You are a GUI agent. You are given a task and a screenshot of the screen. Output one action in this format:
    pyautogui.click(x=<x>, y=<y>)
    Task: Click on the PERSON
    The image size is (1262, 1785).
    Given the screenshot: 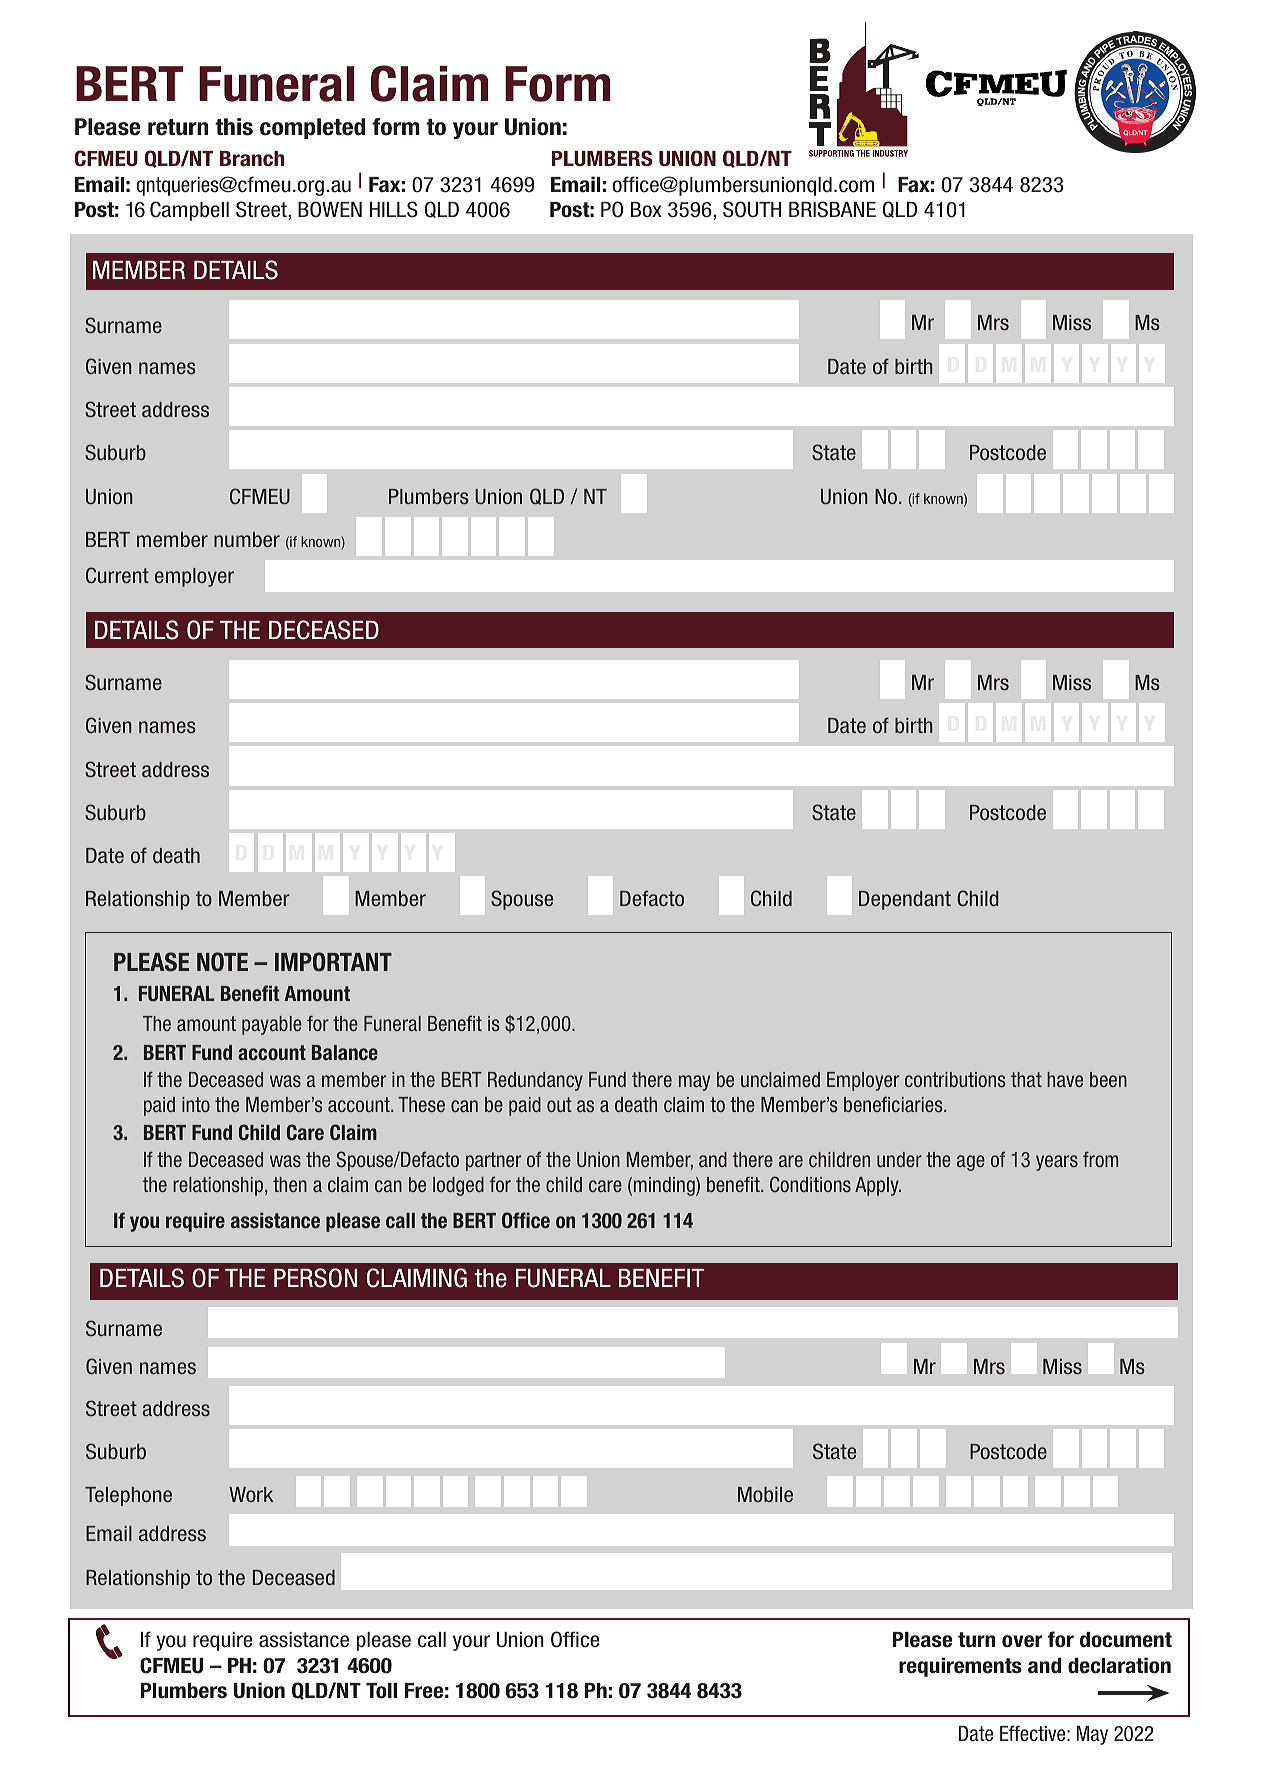 What is the action you would take?
    pyautogui.click(x=315, y=1278)
